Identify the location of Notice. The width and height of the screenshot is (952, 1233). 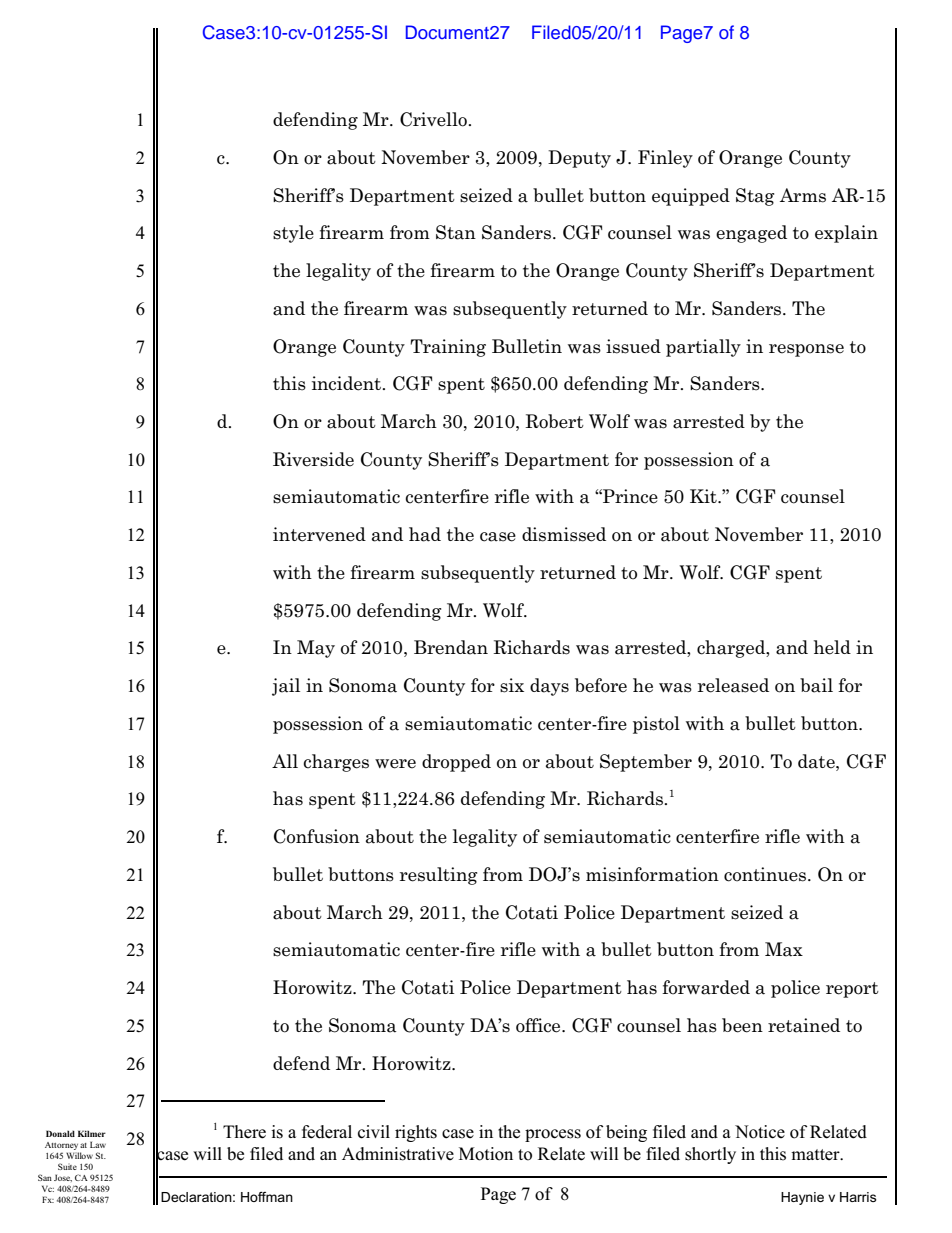
(760, 1132).
